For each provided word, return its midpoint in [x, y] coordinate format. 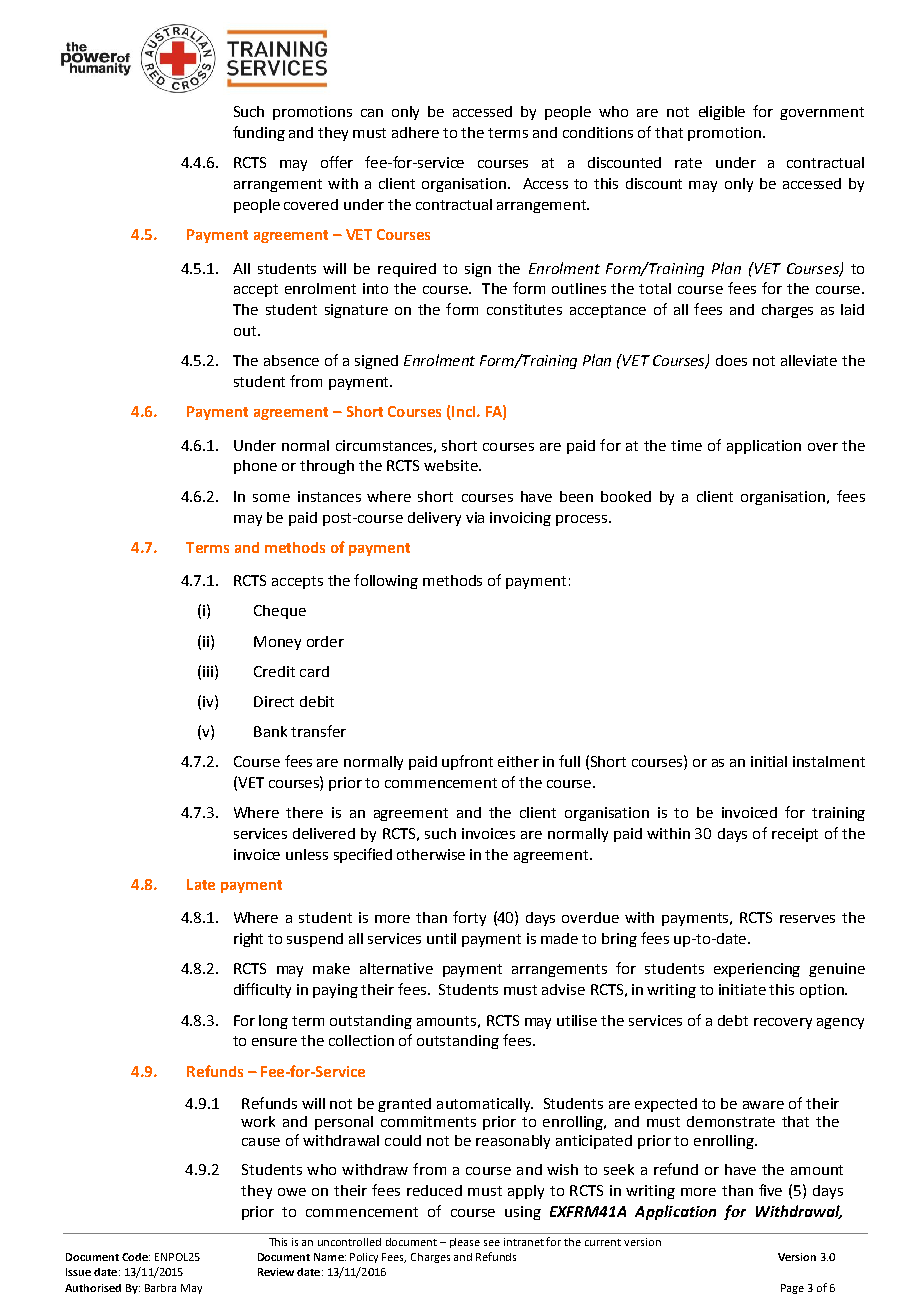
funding [259, 133]
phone [255, 467]
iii [209, 671]
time [686, 445]
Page [792, 1289]
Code [136, 1257]
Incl [464, 413]
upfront [467, 762]
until [441, 938]
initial [769, 761]
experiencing [757, 970]
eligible [722, 113]
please [465, 1243]
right [248, 940]
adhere [415, 132]
